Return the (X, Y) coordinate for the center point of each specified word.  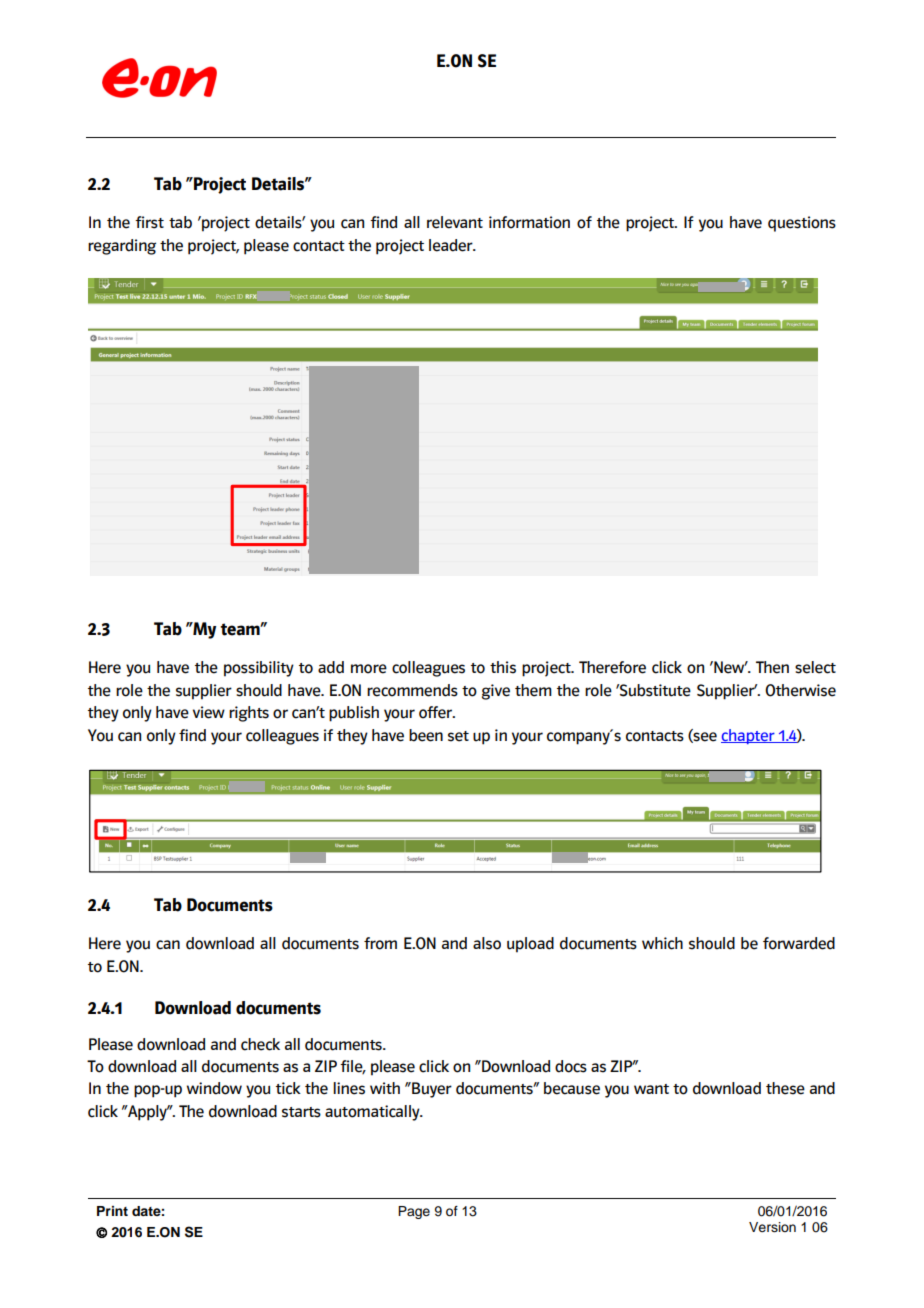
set (458, 736)
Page (414, 1212)
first (149, 222)
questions (802, 224)
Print (112, 1211)
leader (452, 245)
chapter (749, 736)
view (209, 712)
